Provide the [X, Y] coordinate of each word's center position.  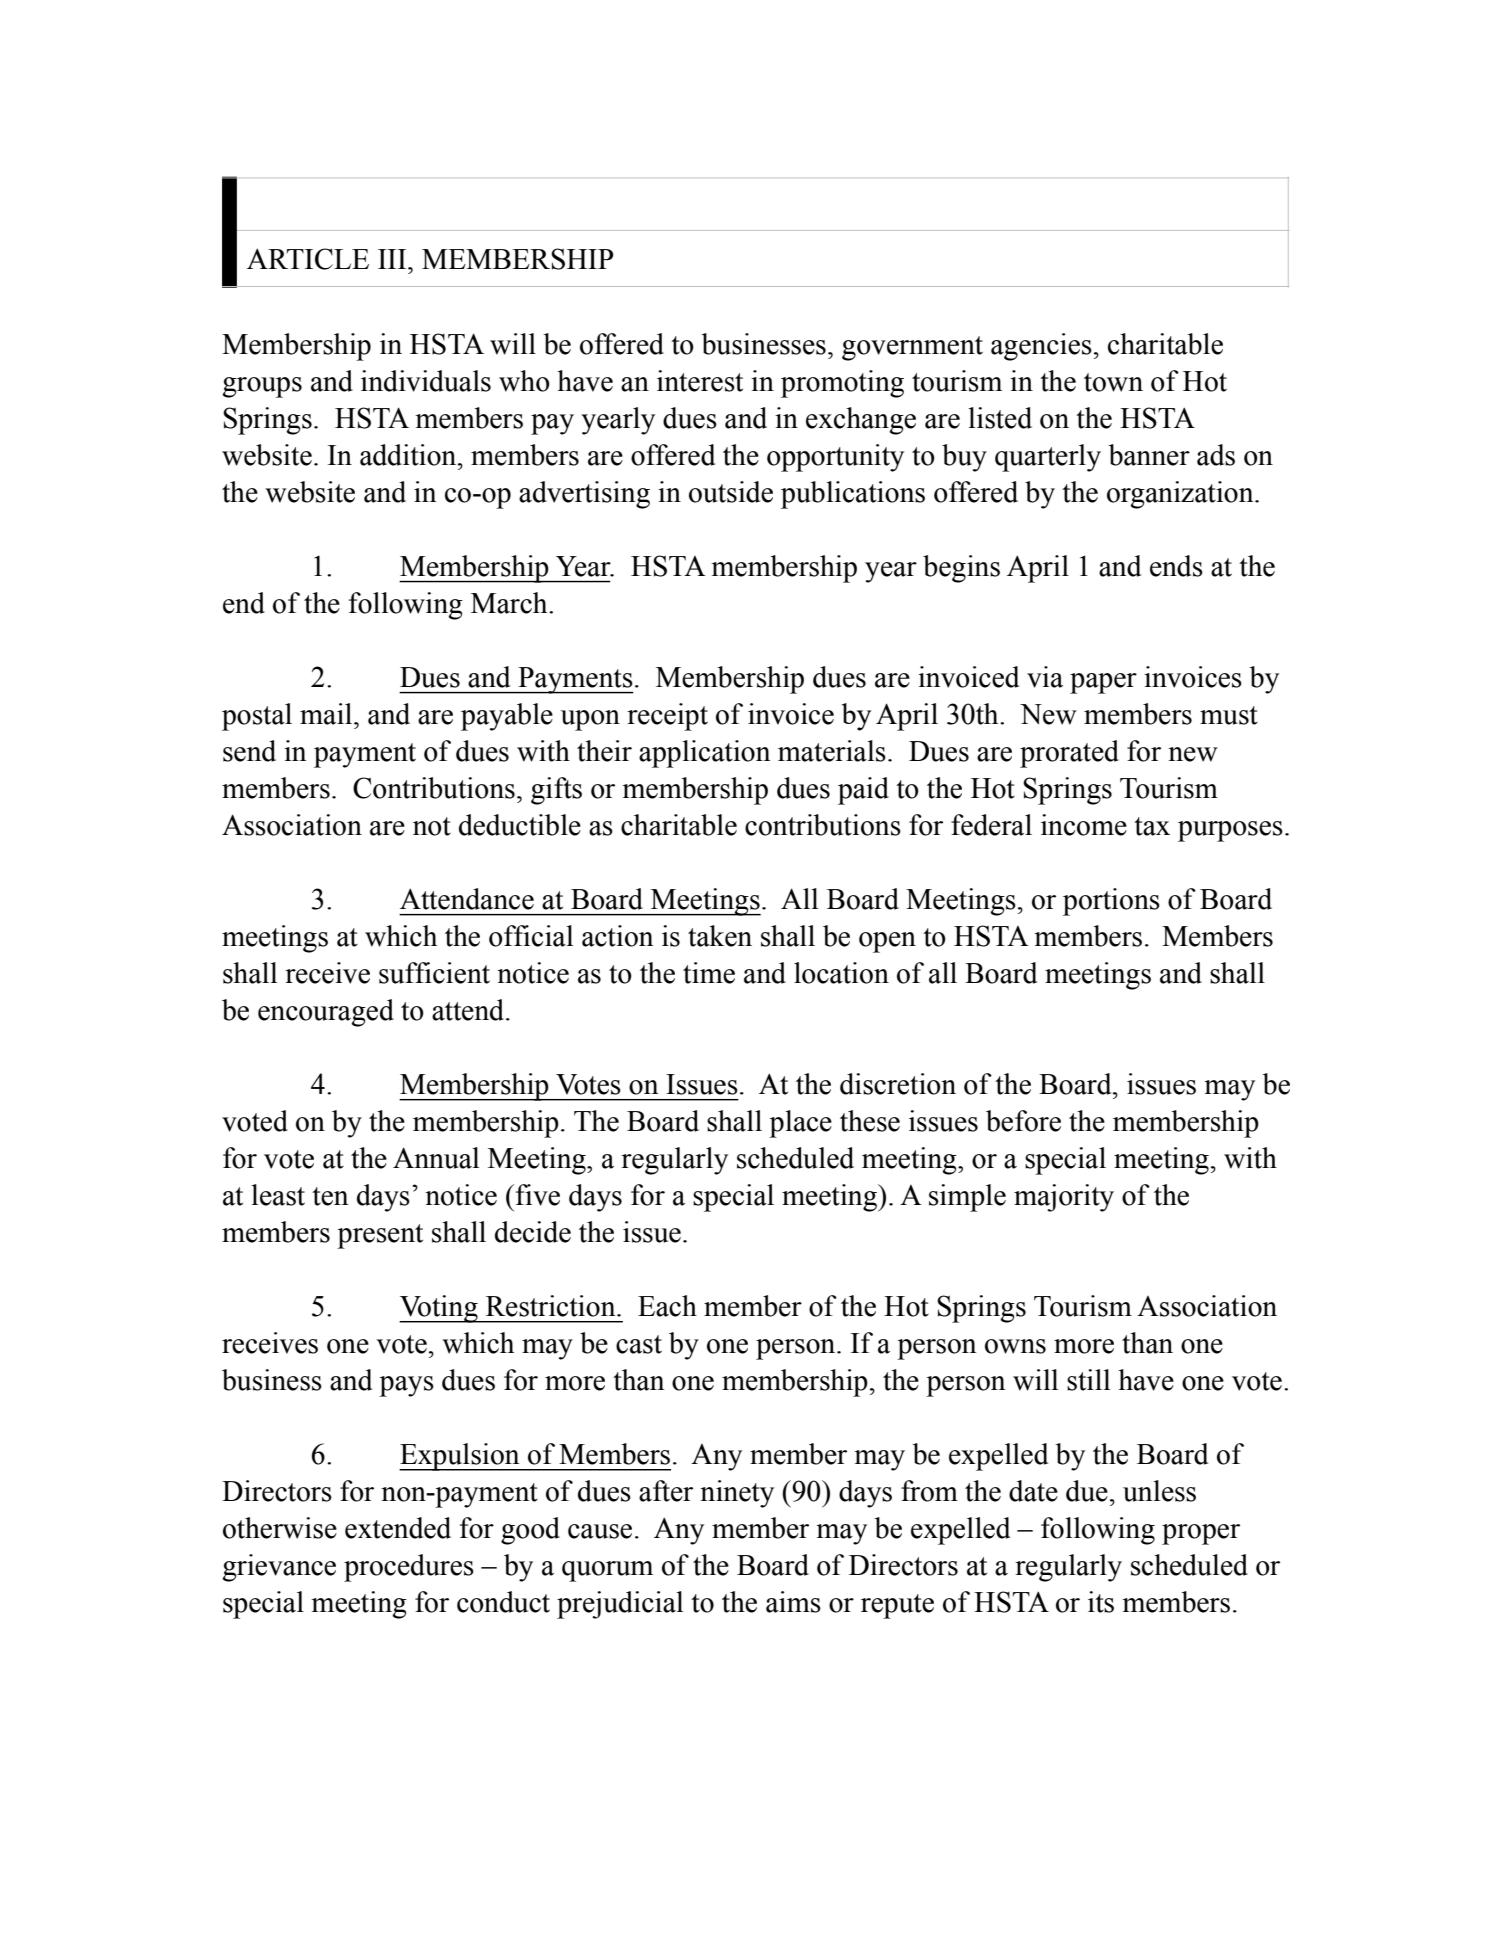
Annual [436, 1158]
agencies [1041, 347]
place [800, 1124]
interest [700, 381]
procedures [409, 1568]
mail [327, 714]
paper [1103, 683]
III [393, 259]
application [705, 754]
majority [1064, 1198]
